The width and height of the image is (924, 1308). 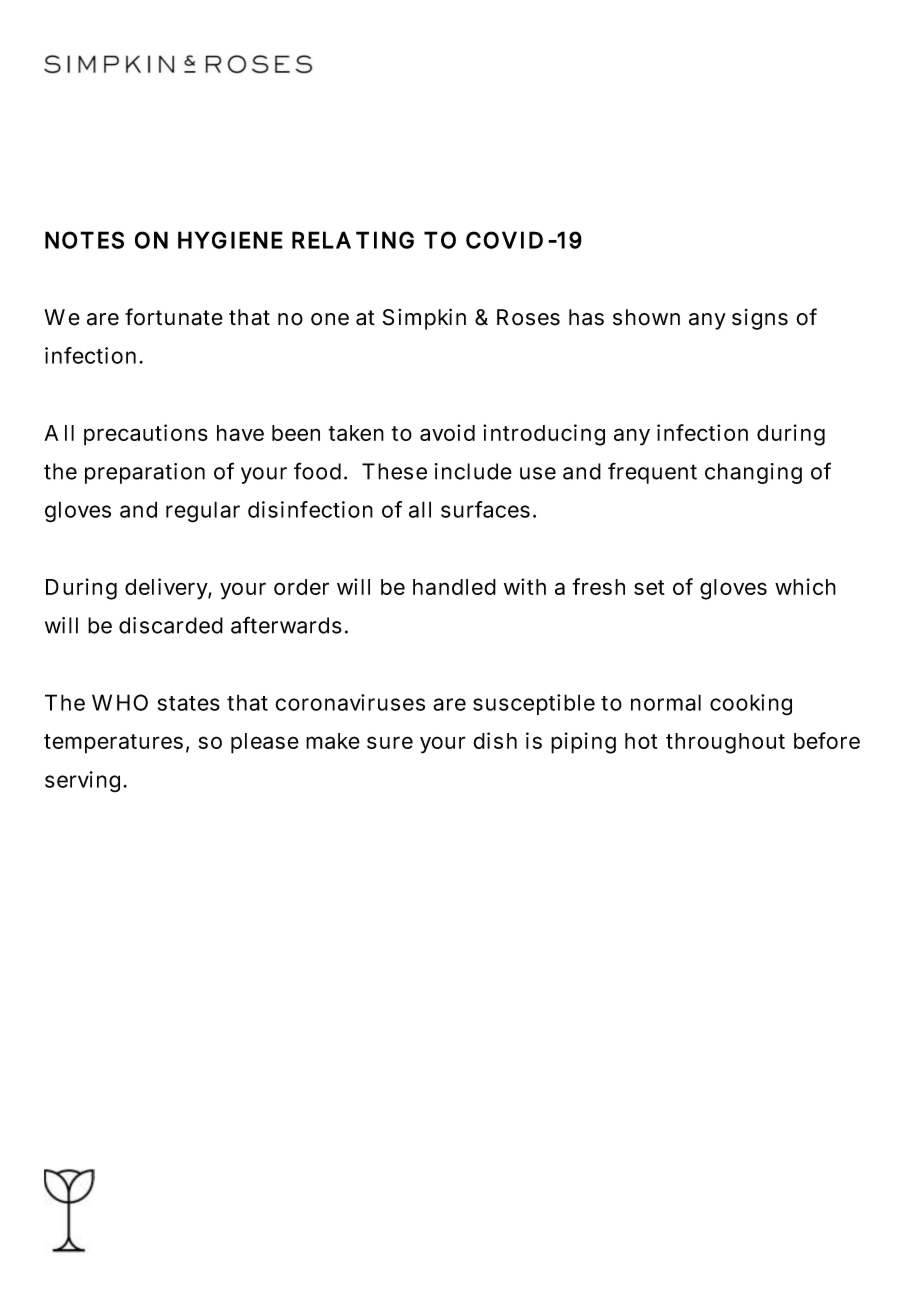 I want to click on changing, so click(x=753, y=473).
